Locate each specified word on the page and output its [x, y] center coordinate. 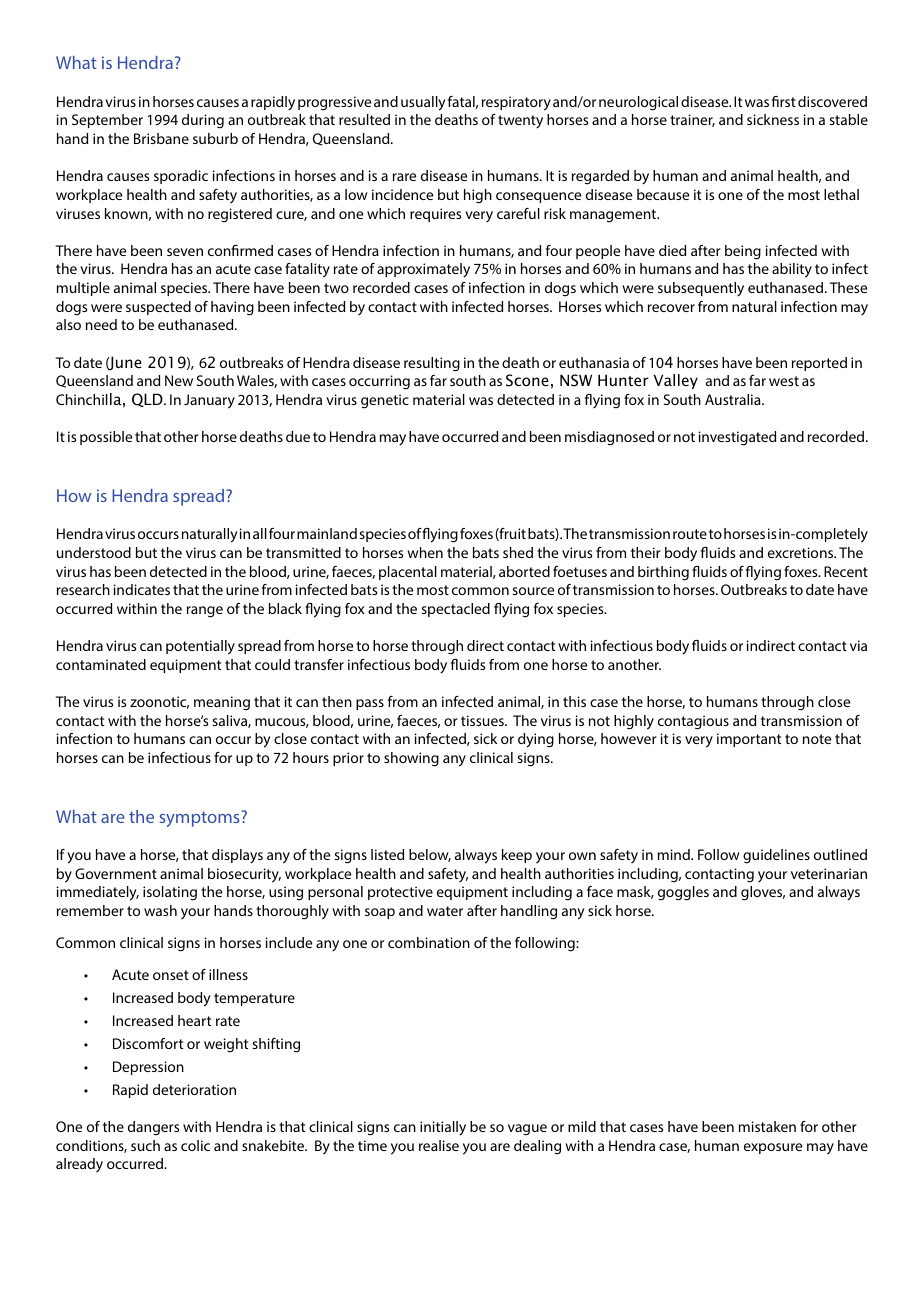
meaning [222, 703]
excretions [802, 552]
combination [429, 942]
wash [160, 910]
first [784, 101]
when [425, 552]
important [749, 740]
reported [819, 364]
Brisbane [161, 138]
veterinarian [829, 873]
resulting [432, 364]
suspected [158, 308]
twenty [520, 122]
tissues [483, 720]
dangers [153, 1128]
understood [94, 552]
